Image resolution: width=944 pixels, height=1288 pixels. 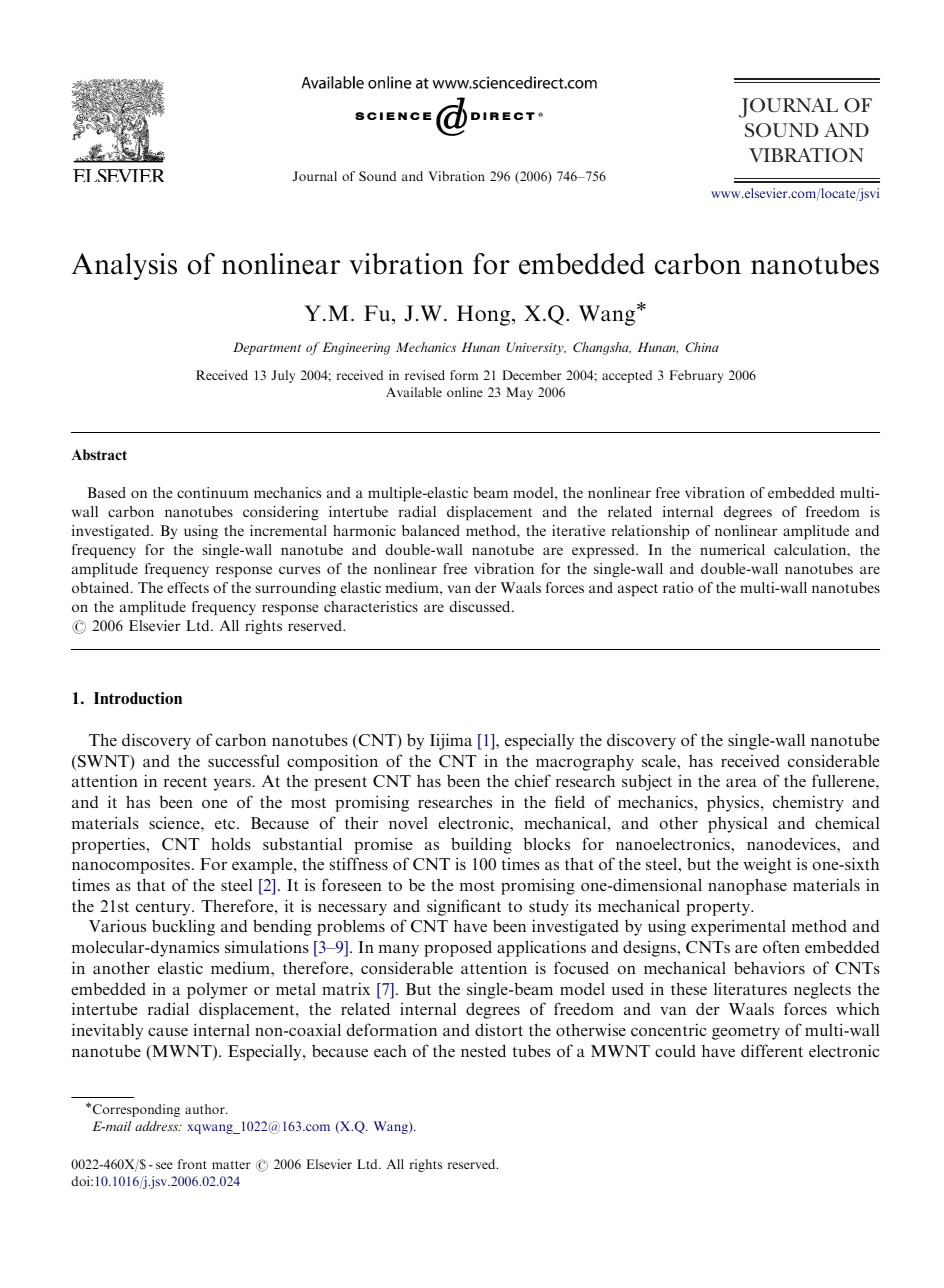 What do you see at coordinates (702, 347) in the image?
I see `China` at bounding box center [702, 347].
